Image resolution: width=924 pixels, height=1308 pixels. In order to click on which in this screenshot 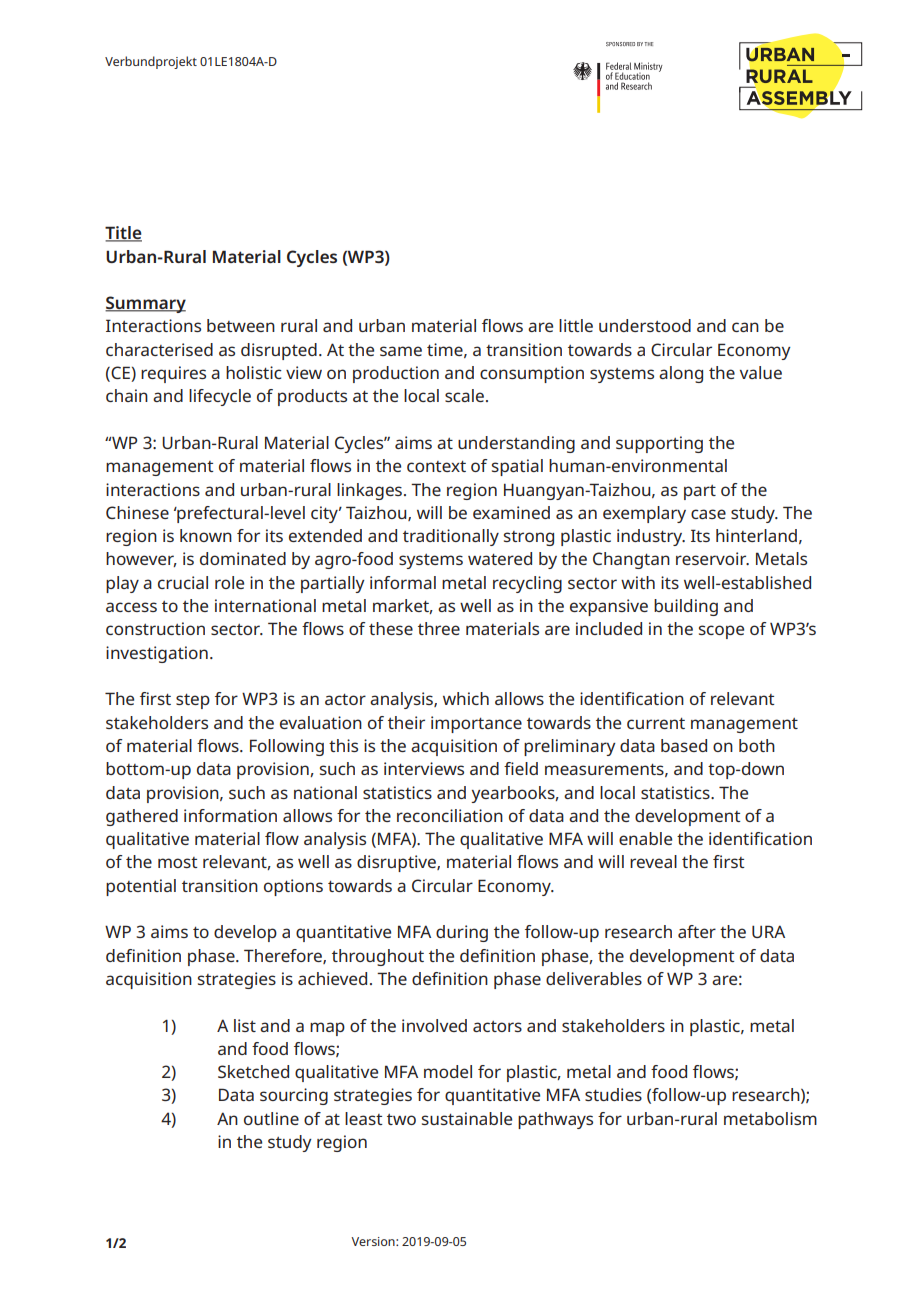, I will do `click(466, 698)`.
